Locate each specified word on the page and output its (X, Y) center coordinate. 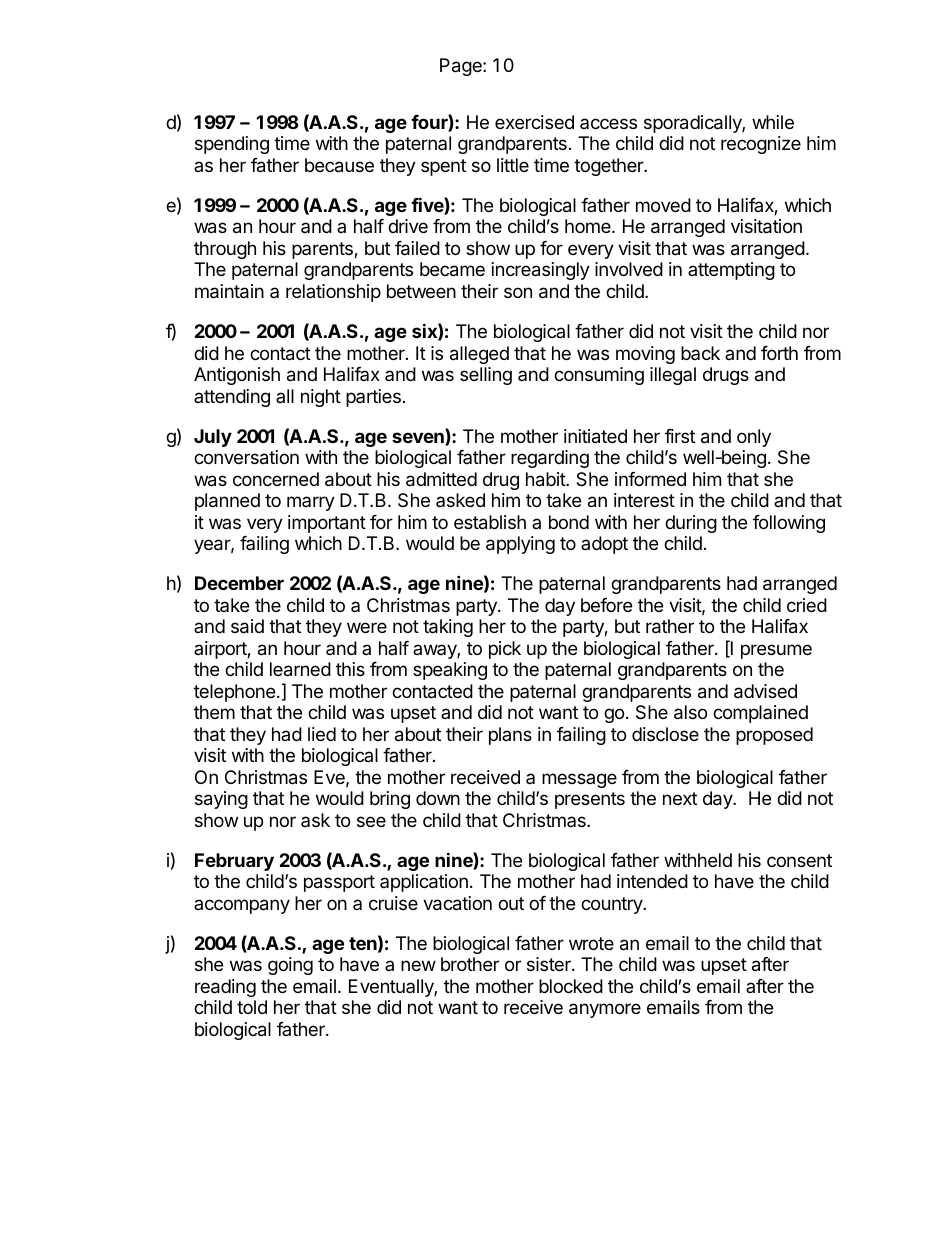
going (290, 966)
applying (520, 545)
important (327, 524)
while (773, 122)
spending (232, 145)
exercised (534, 122)
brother (470, 964)
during (691, 524)
